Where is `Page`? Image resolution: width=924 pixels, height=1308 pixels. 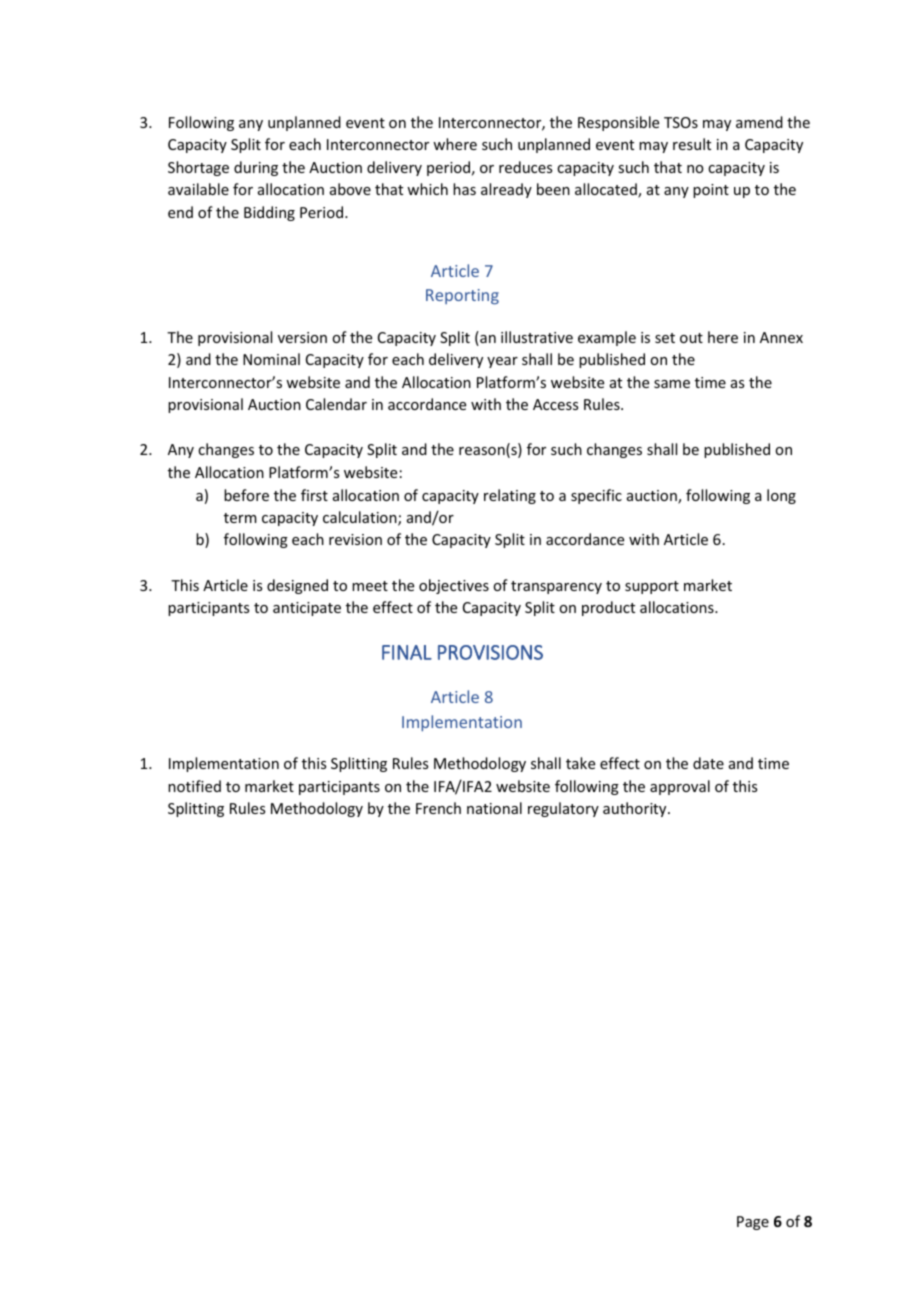 Page is located at coordinates (753, 1223).
